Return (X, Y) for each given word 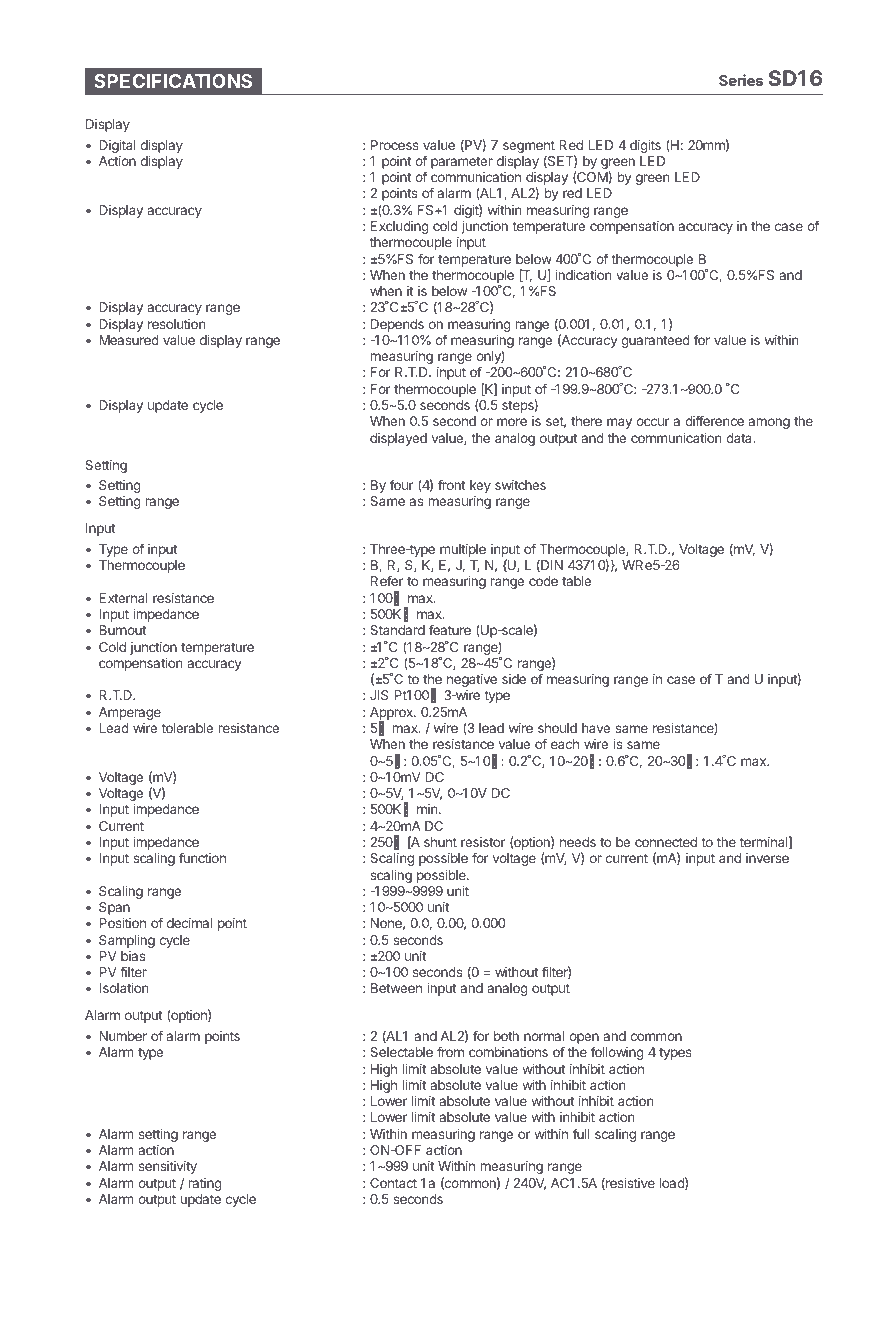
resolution (176, 324)
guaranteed (655, 341)
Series (741, 80)
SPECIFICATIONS (173, 81)
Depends (397, 325)
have (596, 728)
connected (666, 842)
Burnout (122, 630)
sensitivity (168, 1167)
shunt (440, 842)
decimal (189, 923)
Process (395, 145)
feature (450, 629)
